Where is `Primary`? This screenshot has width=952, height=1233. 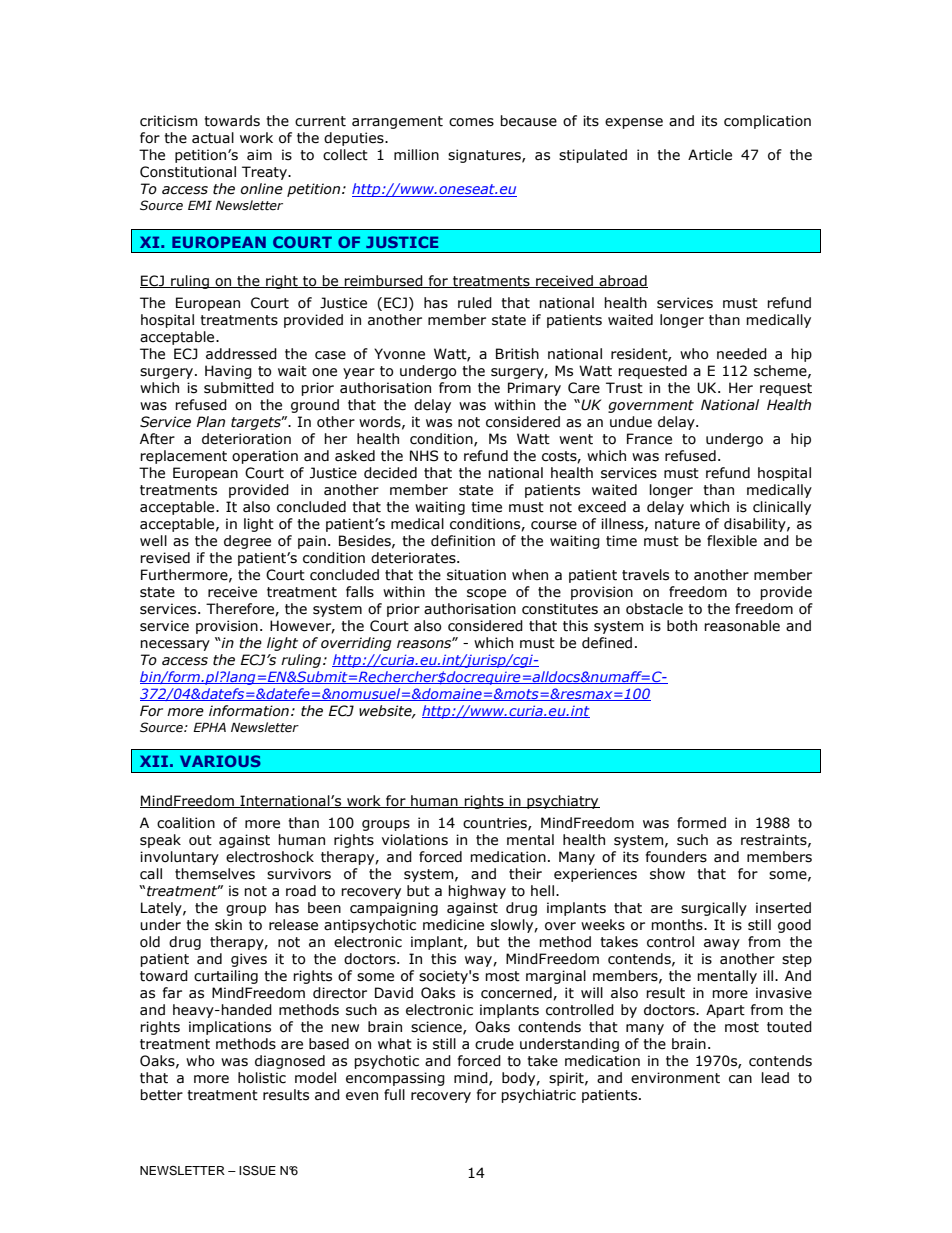
Primary is located at coordinates (534, 389).
